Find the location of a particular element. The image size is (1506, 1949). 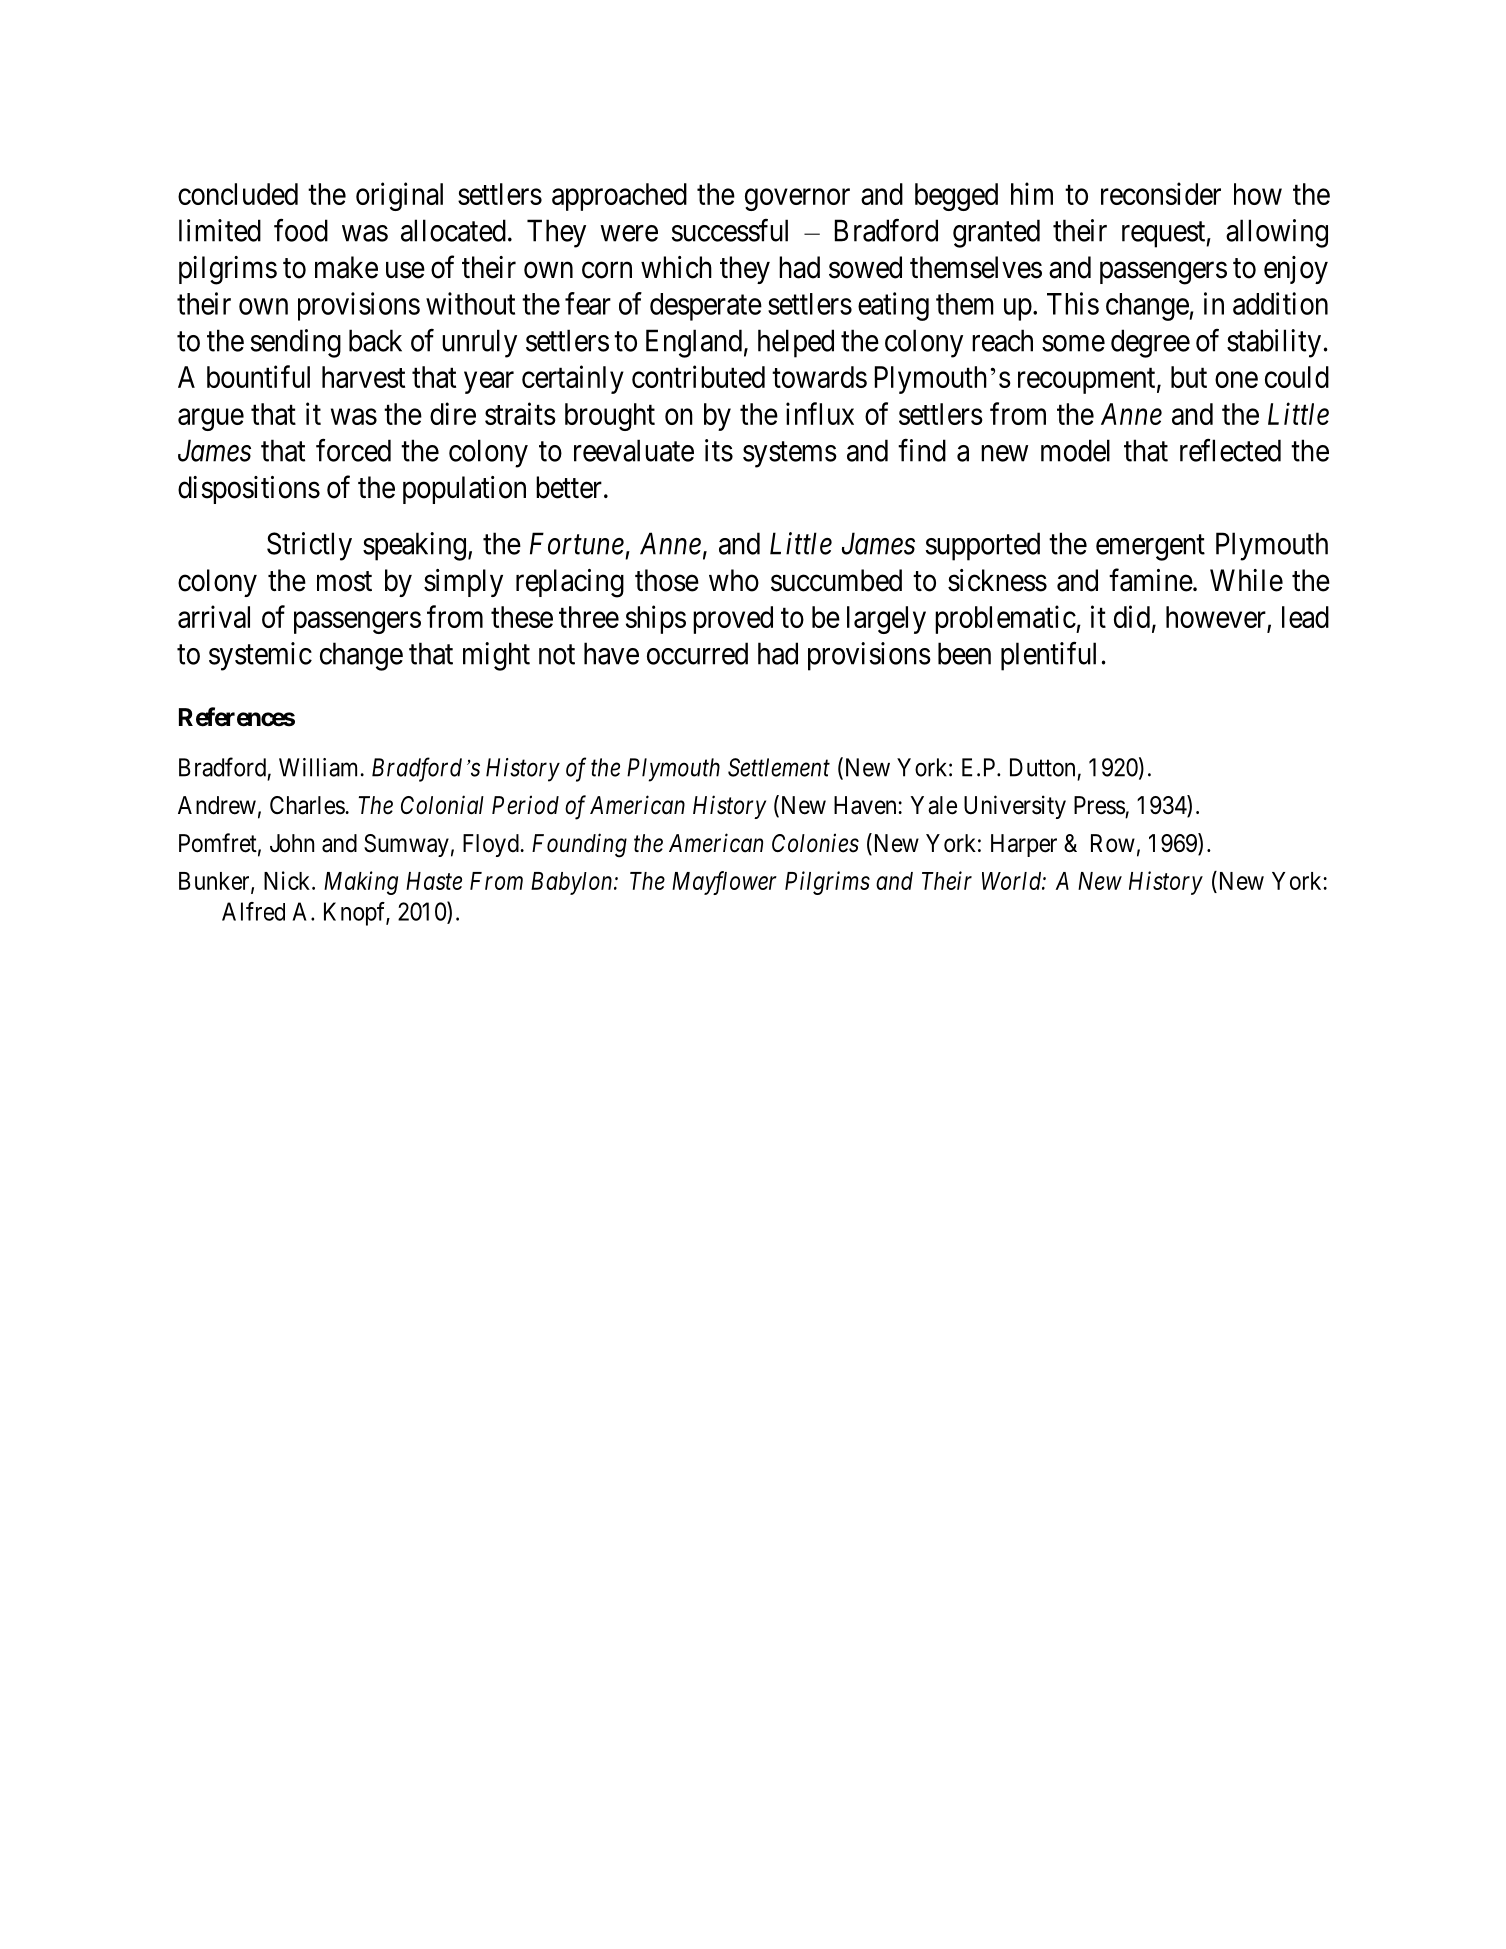

food is located at coordinates (301, 230).
